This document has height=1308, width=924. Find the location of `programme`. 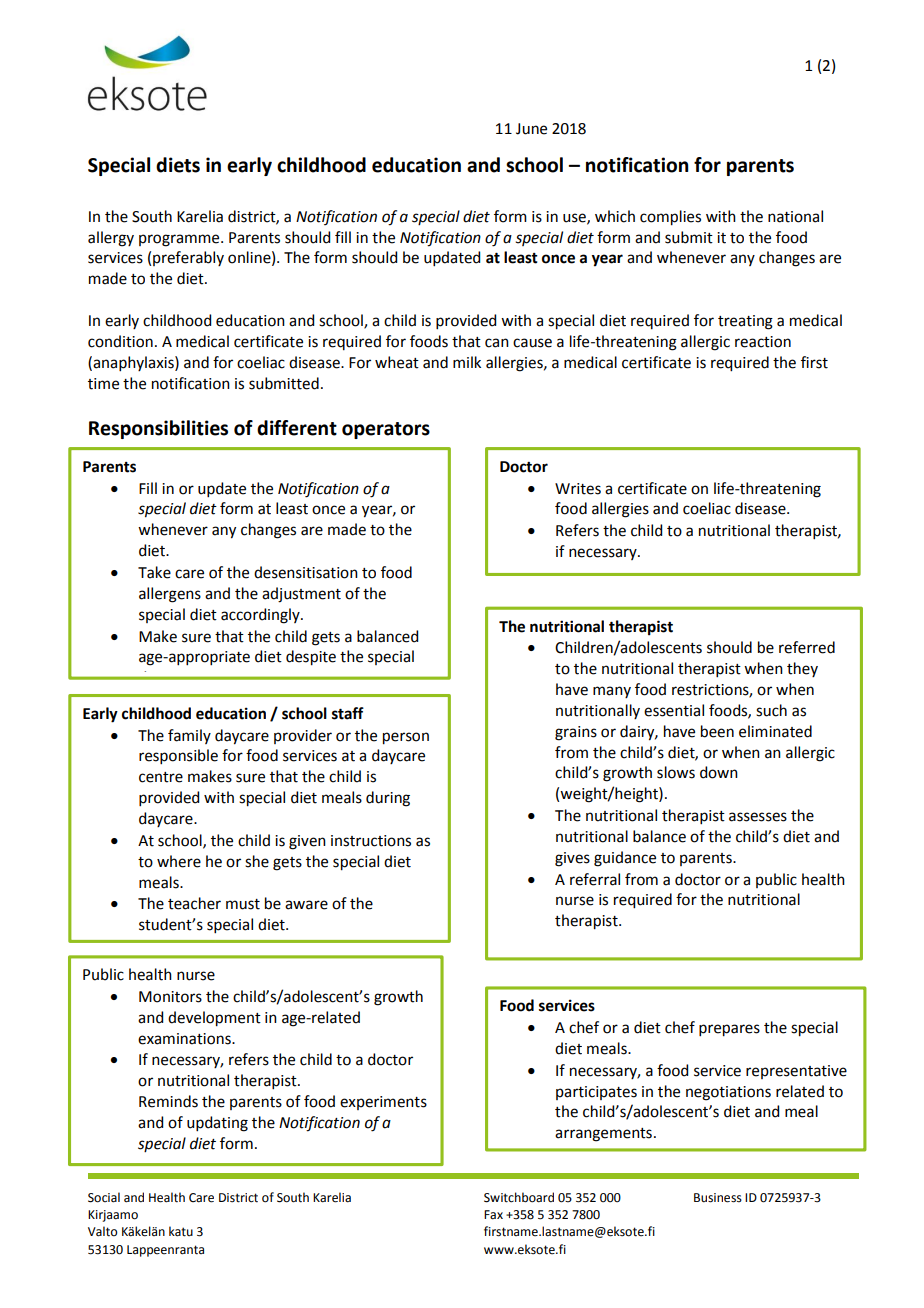

programme is located at coordinates (180, 240).
